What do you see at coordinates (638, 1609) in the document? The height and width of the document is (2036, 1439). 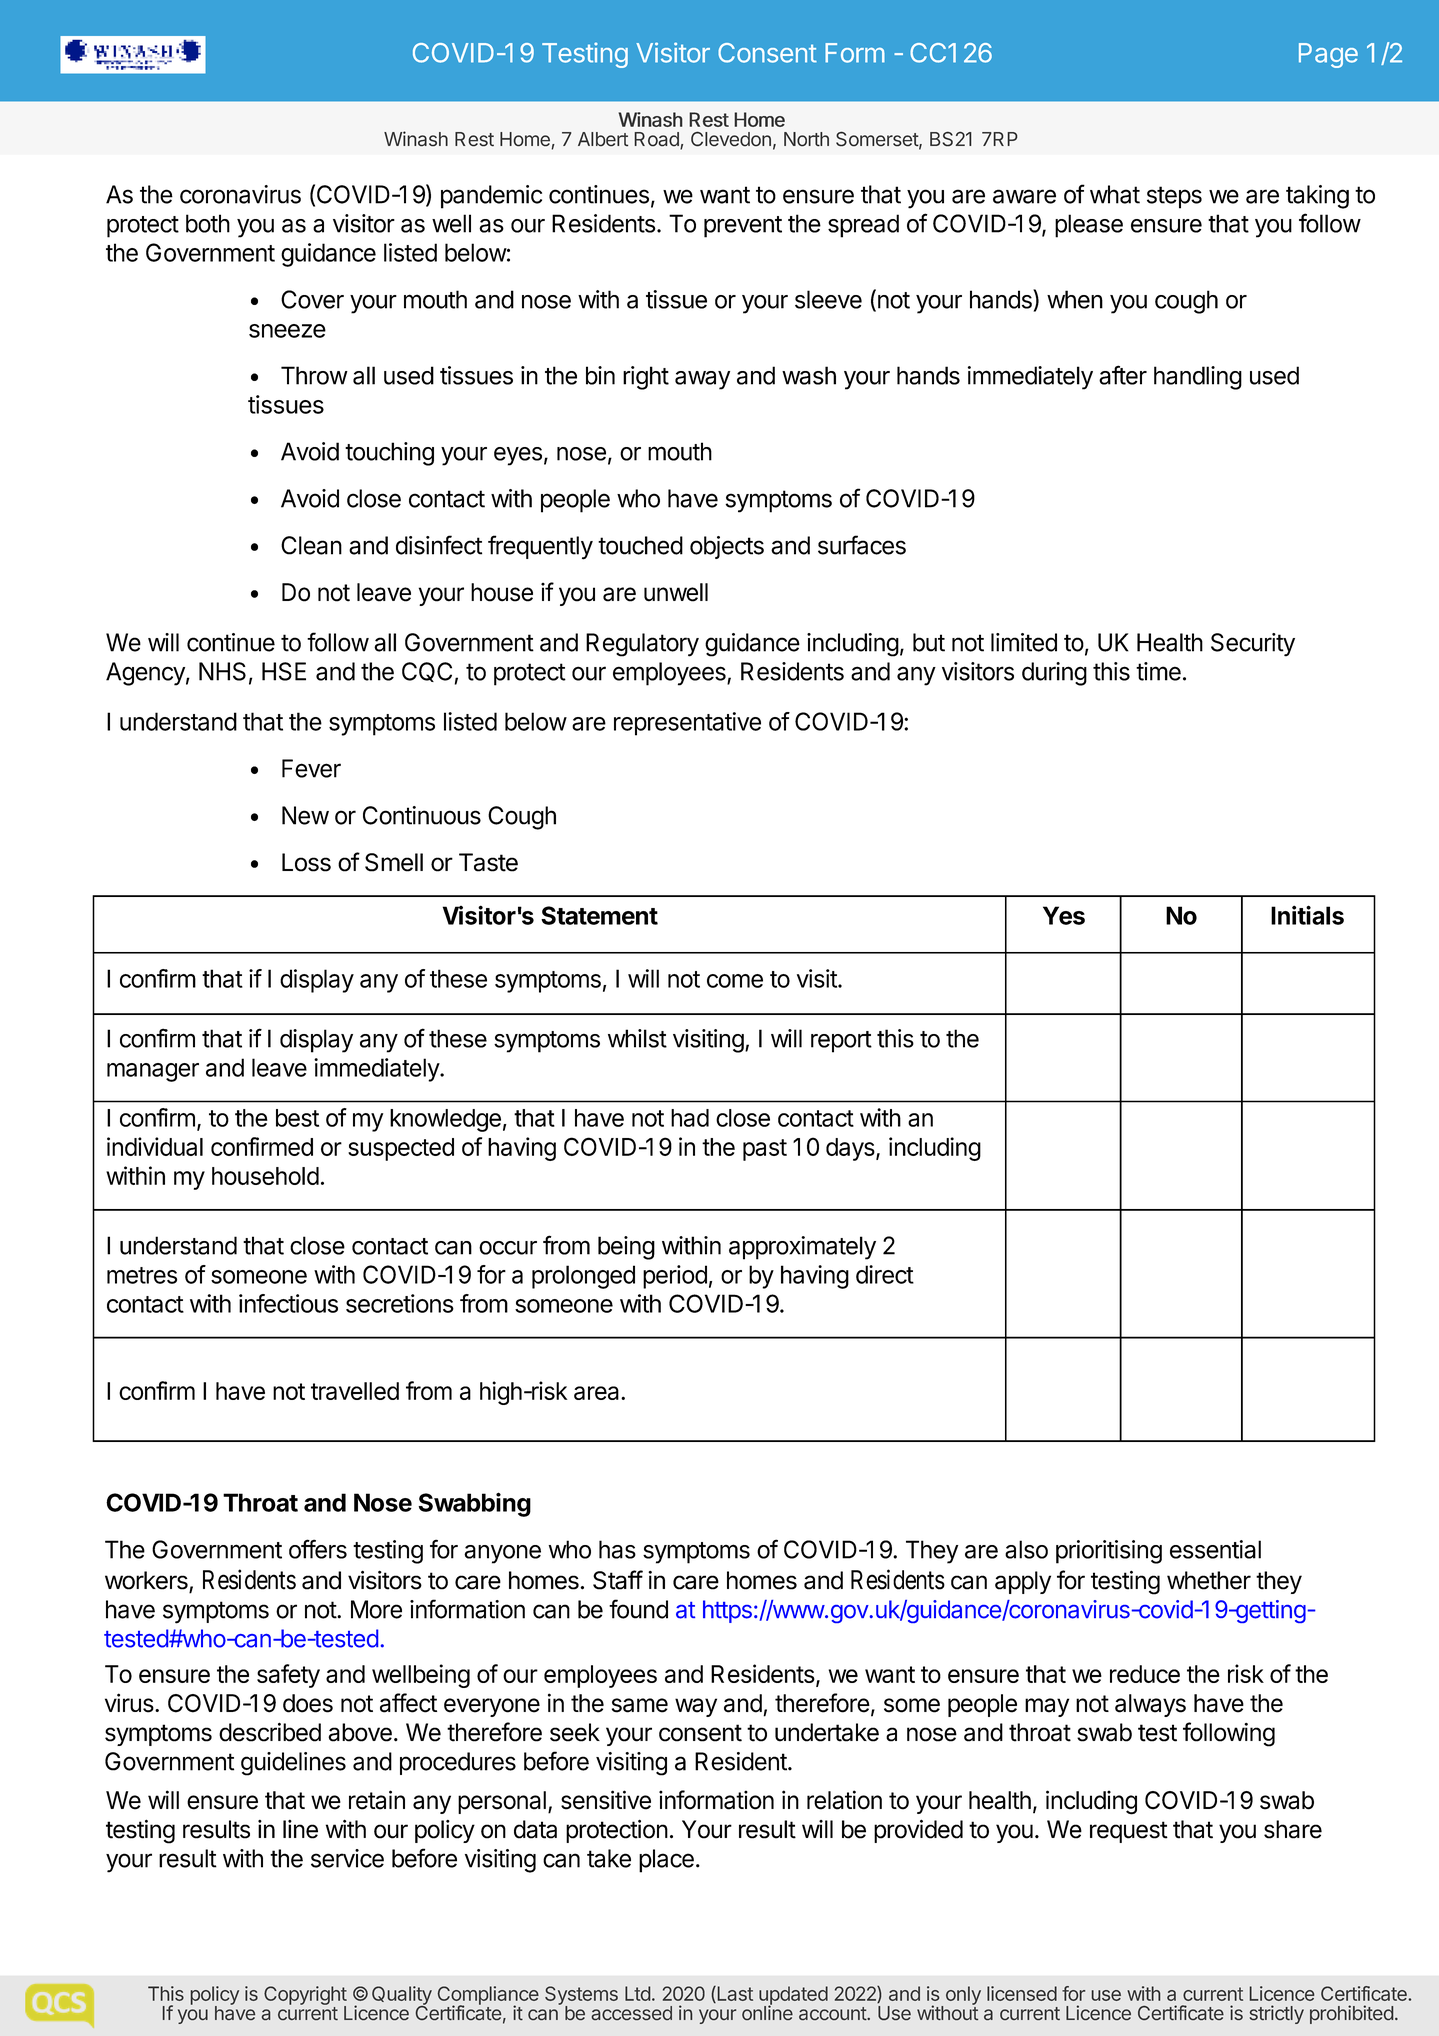 I see `found` at bounding box center [638, 1609].
